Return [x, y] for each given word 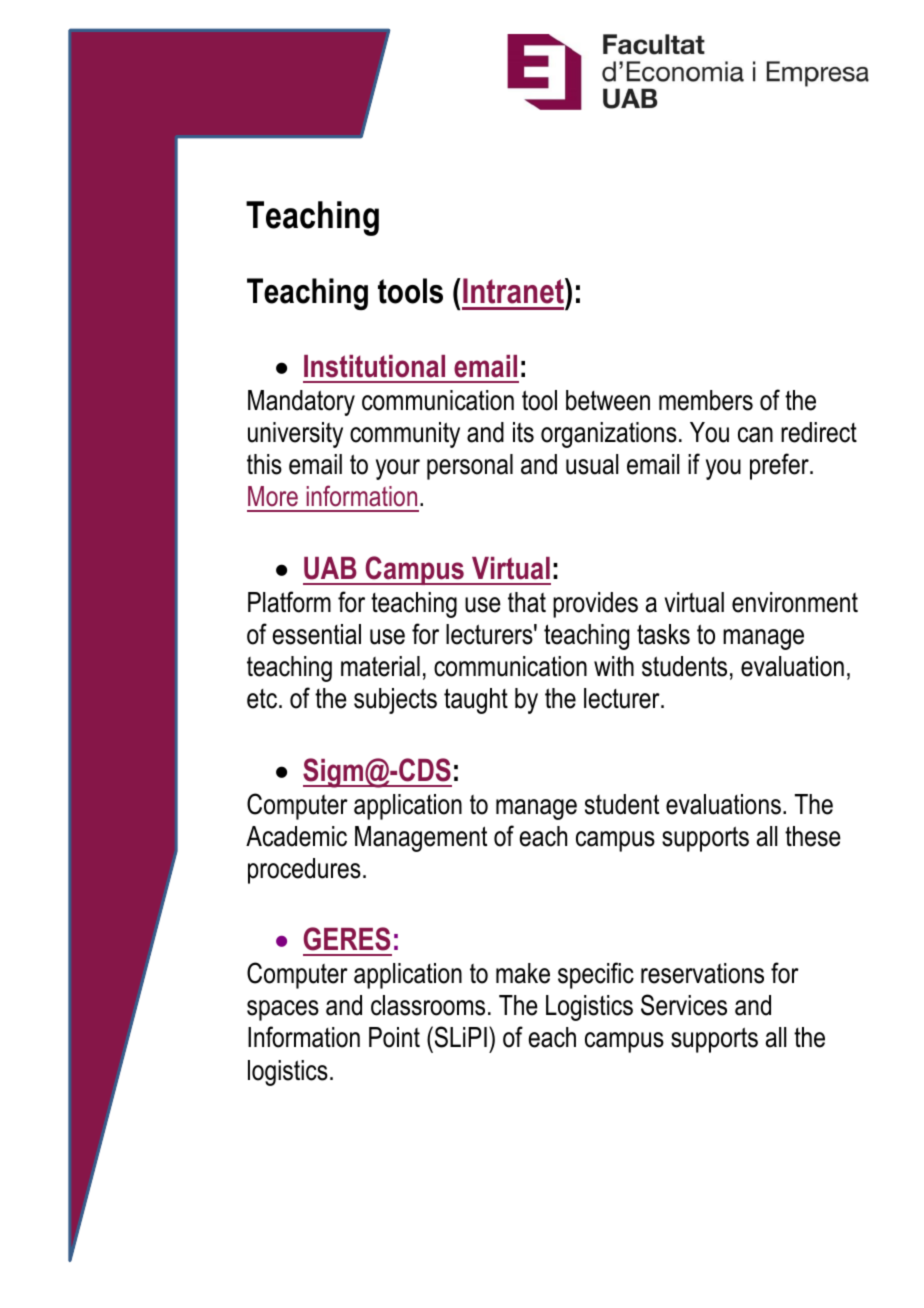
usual [592, 464]
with [614, 666]
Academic [296, 836]
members [706, 400]
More [273, 496]
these [813, 836]
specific [596, 975]
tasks [663, 634]
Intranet [514, 291]
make [523, 973]
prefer [780, 466]
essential [317, 634]
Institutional [374, 366]
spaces [283, 1010]
